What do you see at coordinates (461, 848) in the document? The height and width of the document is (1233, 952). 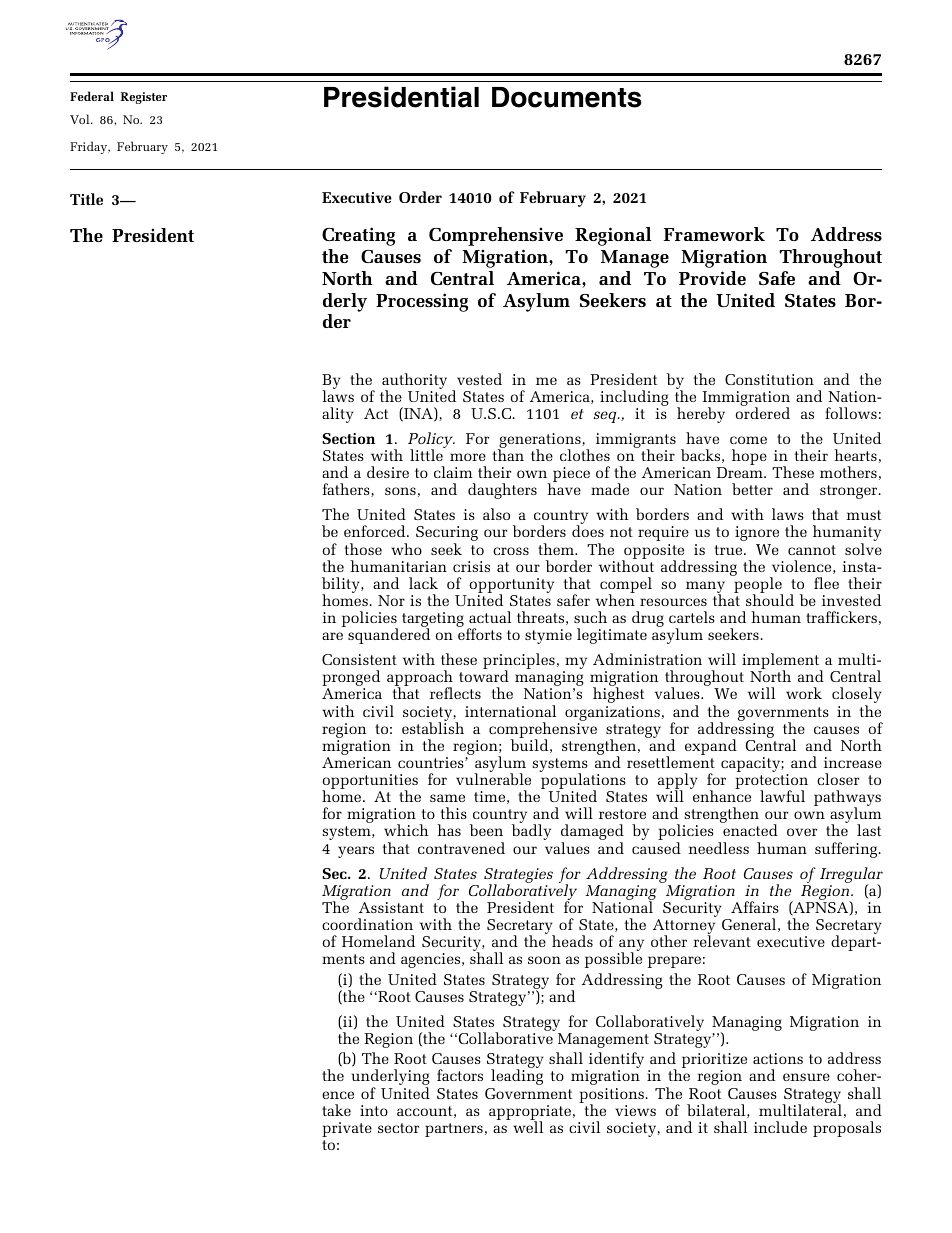 I see `contravened` at bounding box center [461, 848].
